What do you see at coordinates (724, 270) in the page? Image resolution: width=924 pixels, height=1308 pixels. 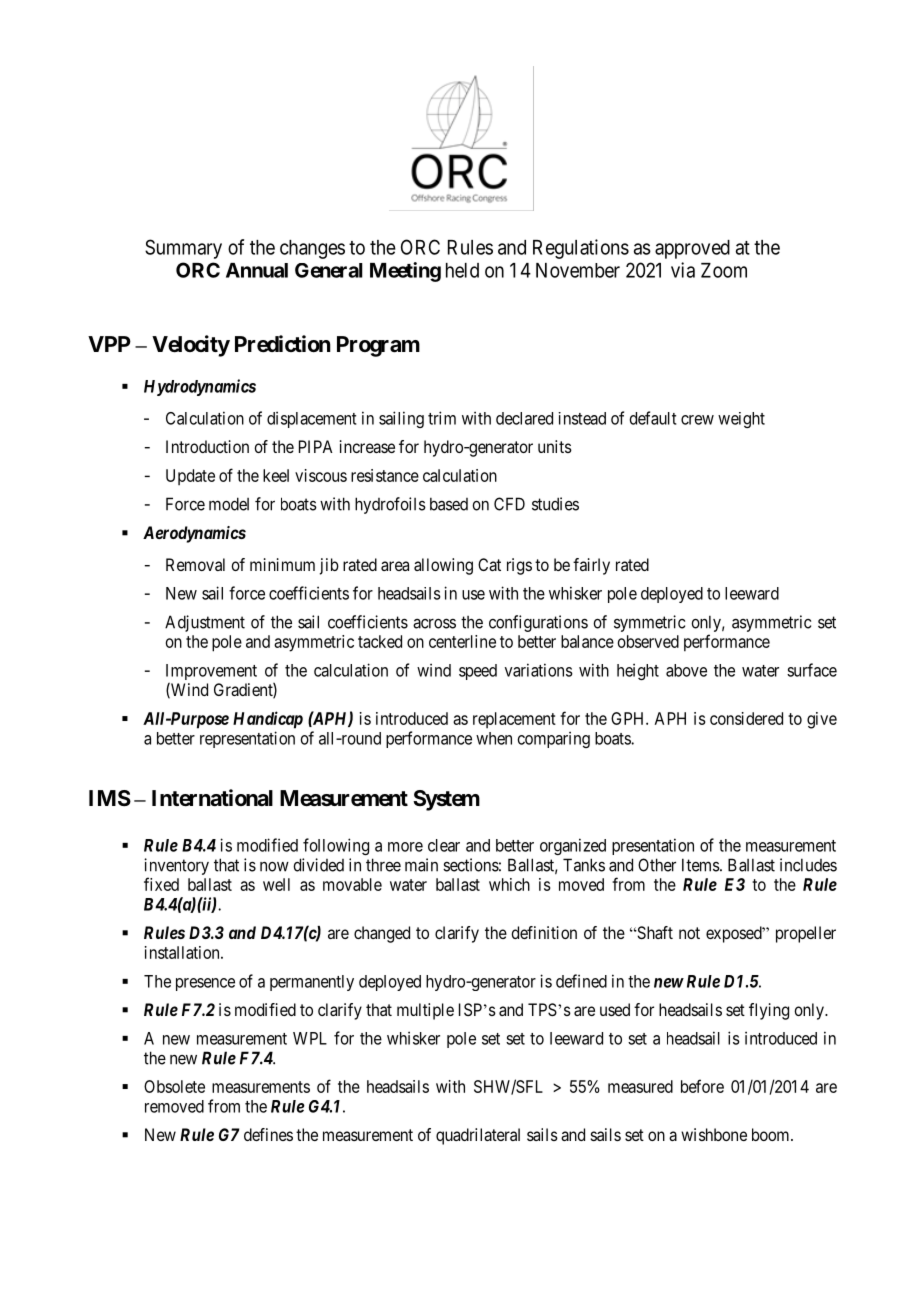 I see `Zoom` at bounding box center [724, 270].
